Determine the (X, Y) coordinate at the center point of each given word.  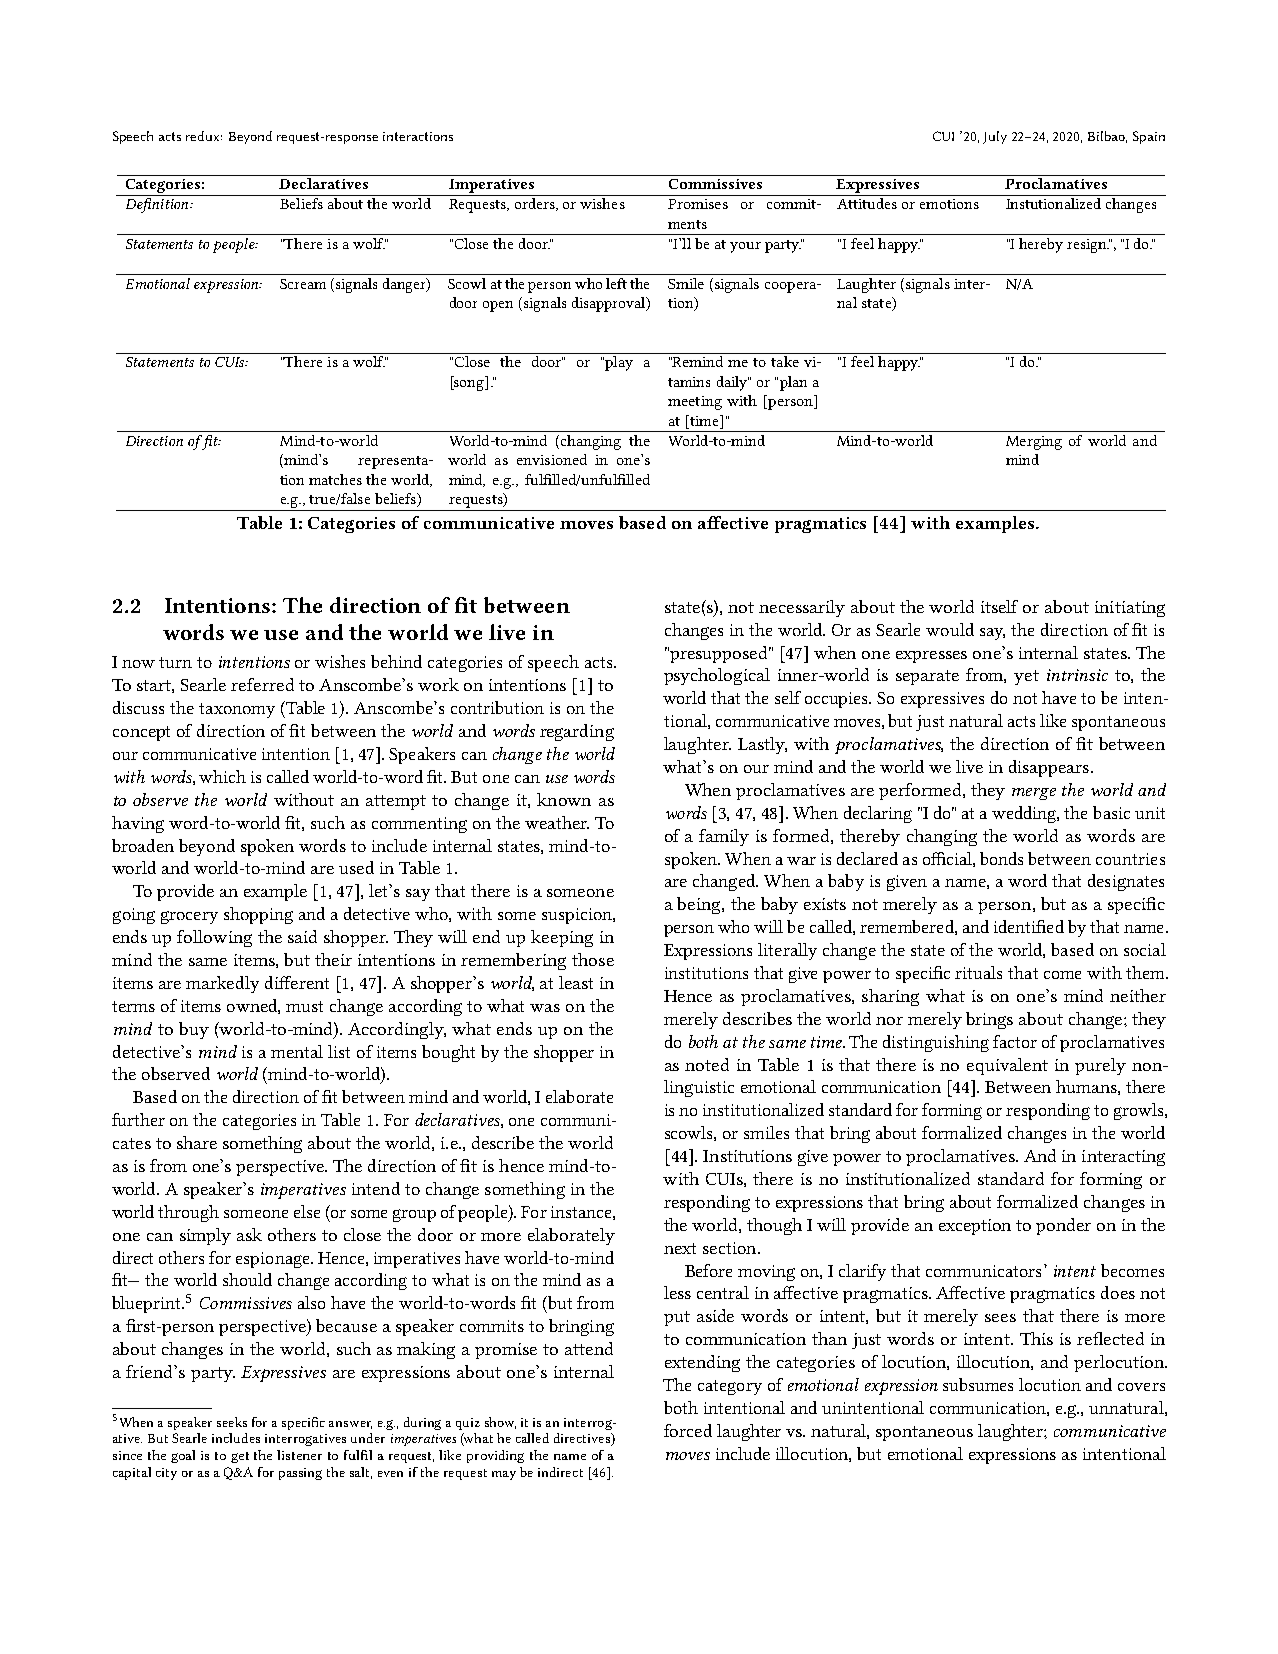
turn (175, 662)
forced (688, 1430)
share (197, 1142)
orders (536, 204)
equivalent (1007, 1066)
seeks (232, 1422)
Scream (303, 284)
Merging (1034, 443)
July (995, 137)
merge (1034, 794)
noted (707, 1064)
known (564, 799)
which (222, 776)
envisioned (552, 459)
